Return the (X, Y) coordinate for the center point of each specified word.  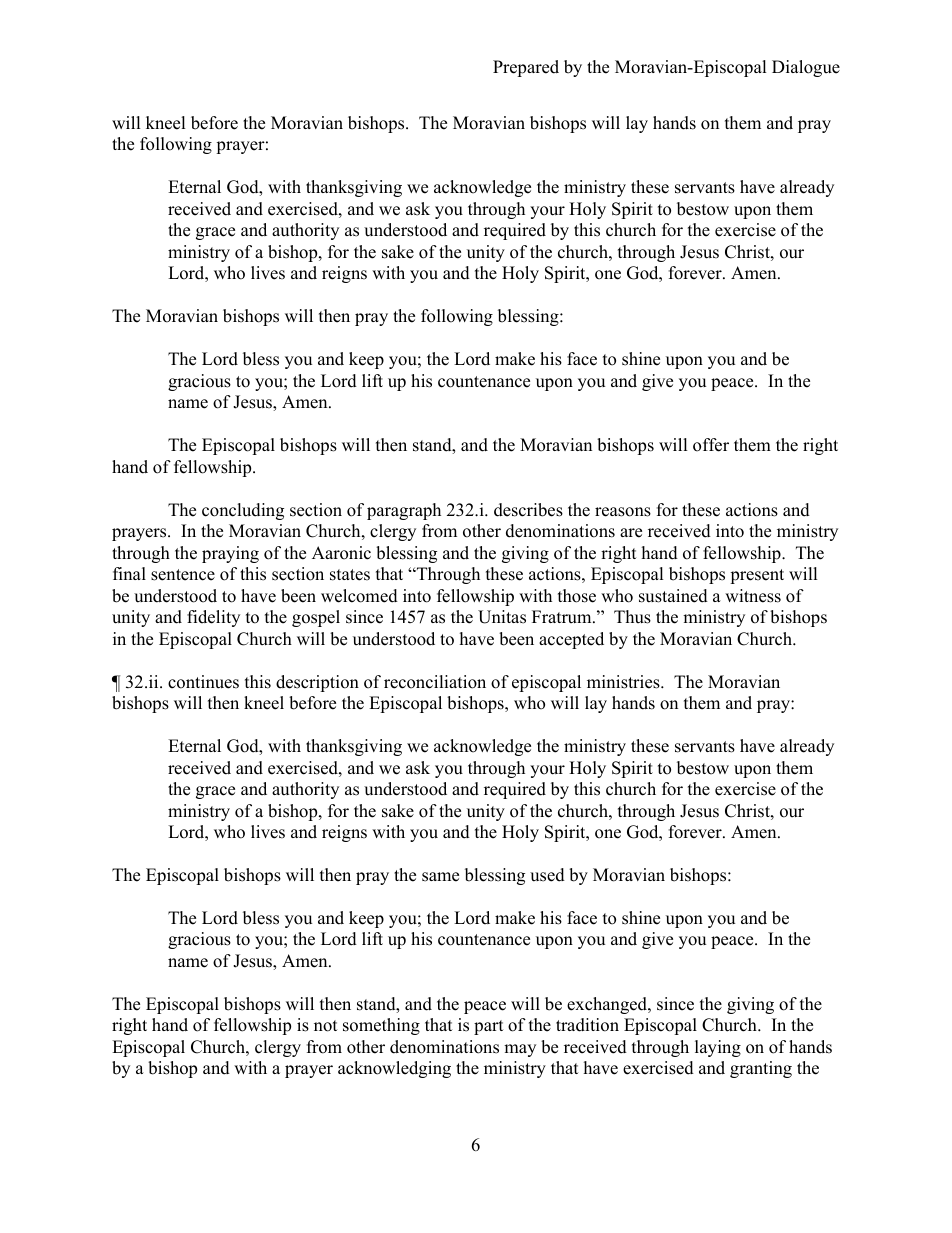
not (326, 1026)
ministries (624, 682)
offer (711, 445)
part (489, 1027)
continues (203, 682)
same (440, 877)
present (757, 576)
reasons (623, 512)
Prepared (526, 68)
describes (528, 510)
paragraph (404, 511)
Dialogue (806, 68)
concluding (243, 511)
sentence (183, 575)
